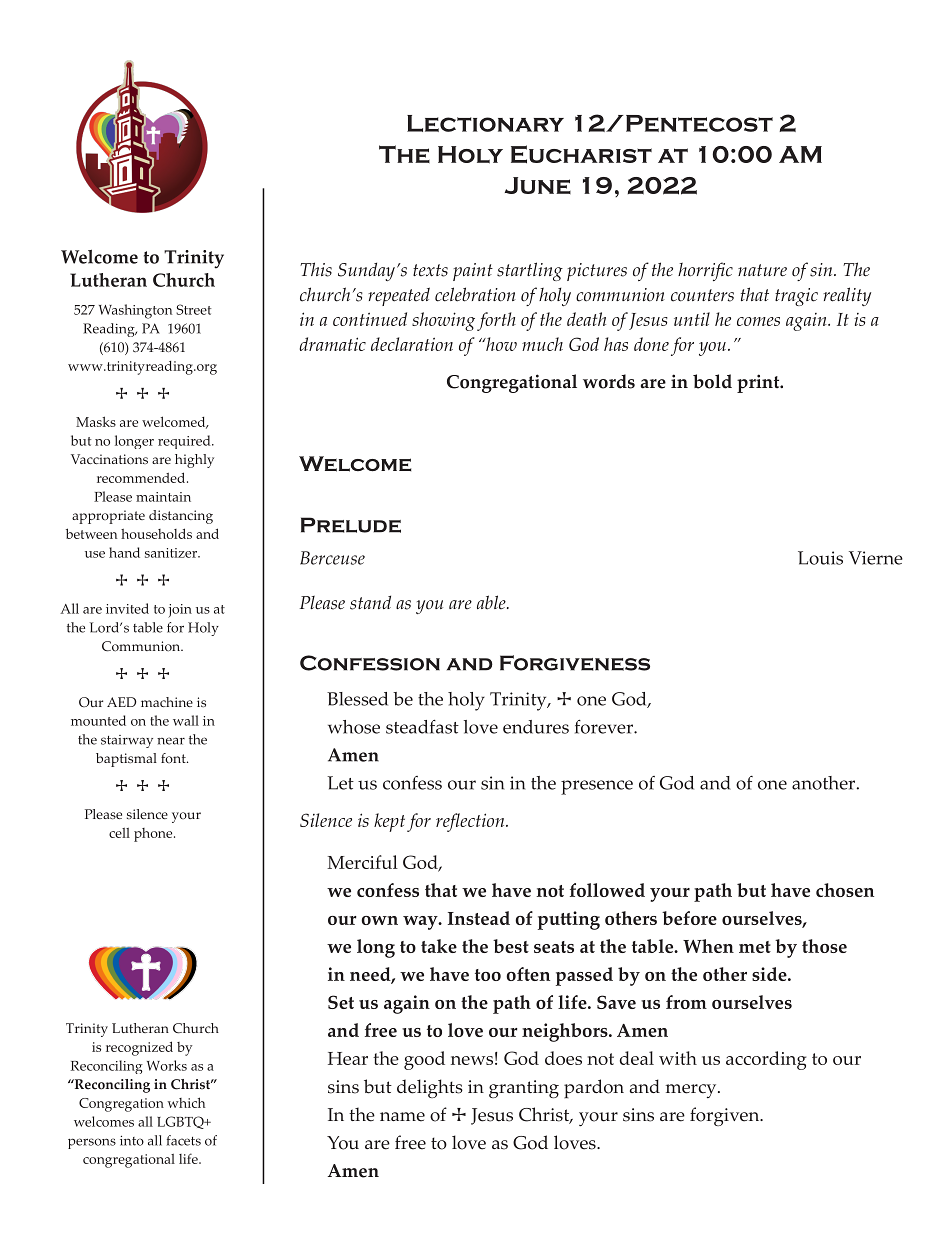 The height and width of the screenshot is (1233, 952). Describe the element at coordinates (692, 1091) in the screenshot. I see `mercy` at that location.
